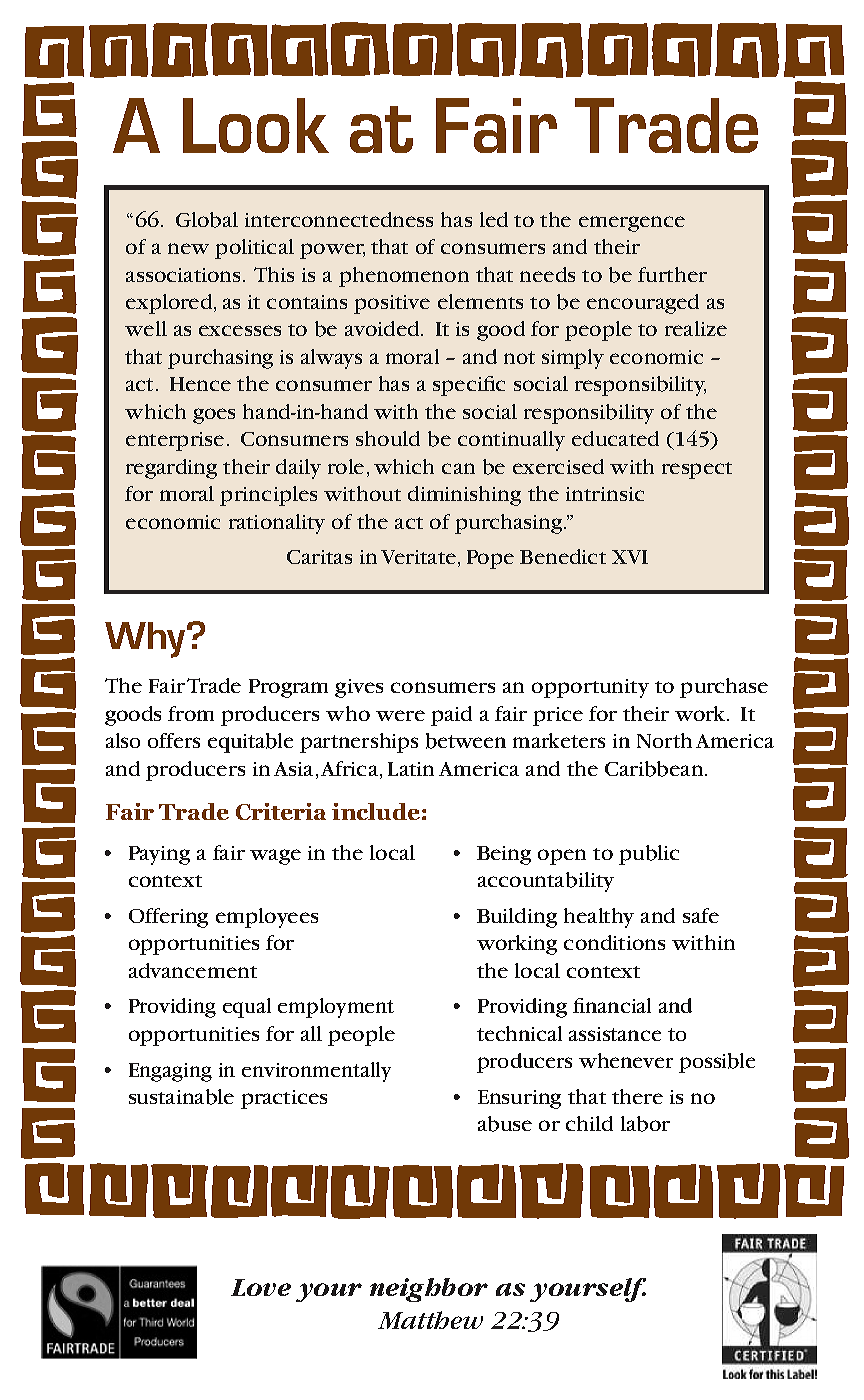 The image size is (864, 1400). What do you see at coordinates (400, 715) in the page?
I see `were` at bounding box center [400, 715].
